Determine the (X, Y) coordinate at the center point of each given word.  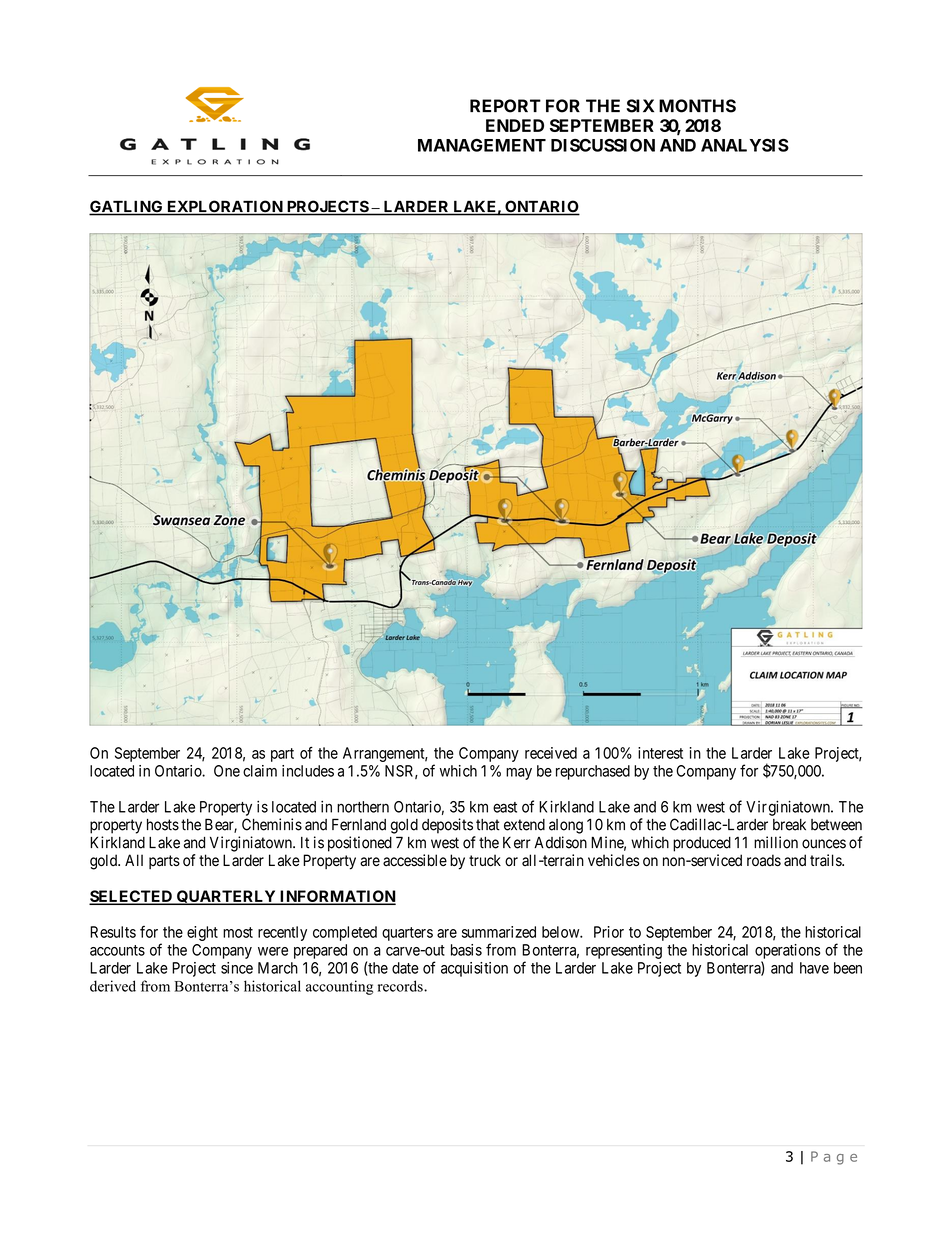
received (551, 753)
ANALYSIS (745, 145)
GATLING (127, 207)
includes (308, 771)
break (789, 825)
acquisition (474, 969)
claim (260, 771)
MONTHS (697, 106)
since (237, 968)
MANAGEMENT (482, 145)
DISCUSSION (603, 145)
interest (660, 753)
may (519, 774)
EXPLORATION (225, 207)
